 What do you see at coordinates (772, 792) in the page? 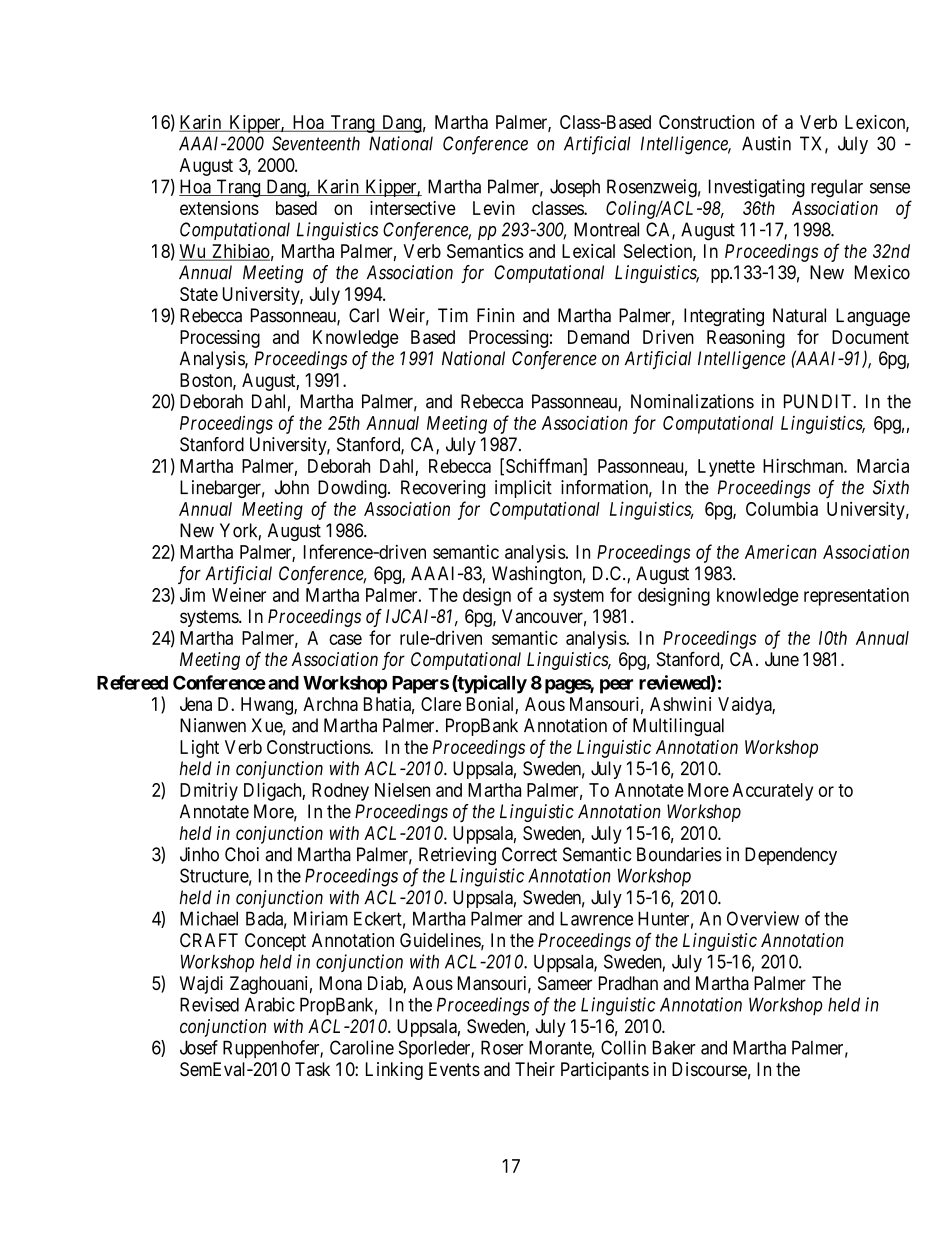
I see `Accurately` at bounding box center [772, 792].
